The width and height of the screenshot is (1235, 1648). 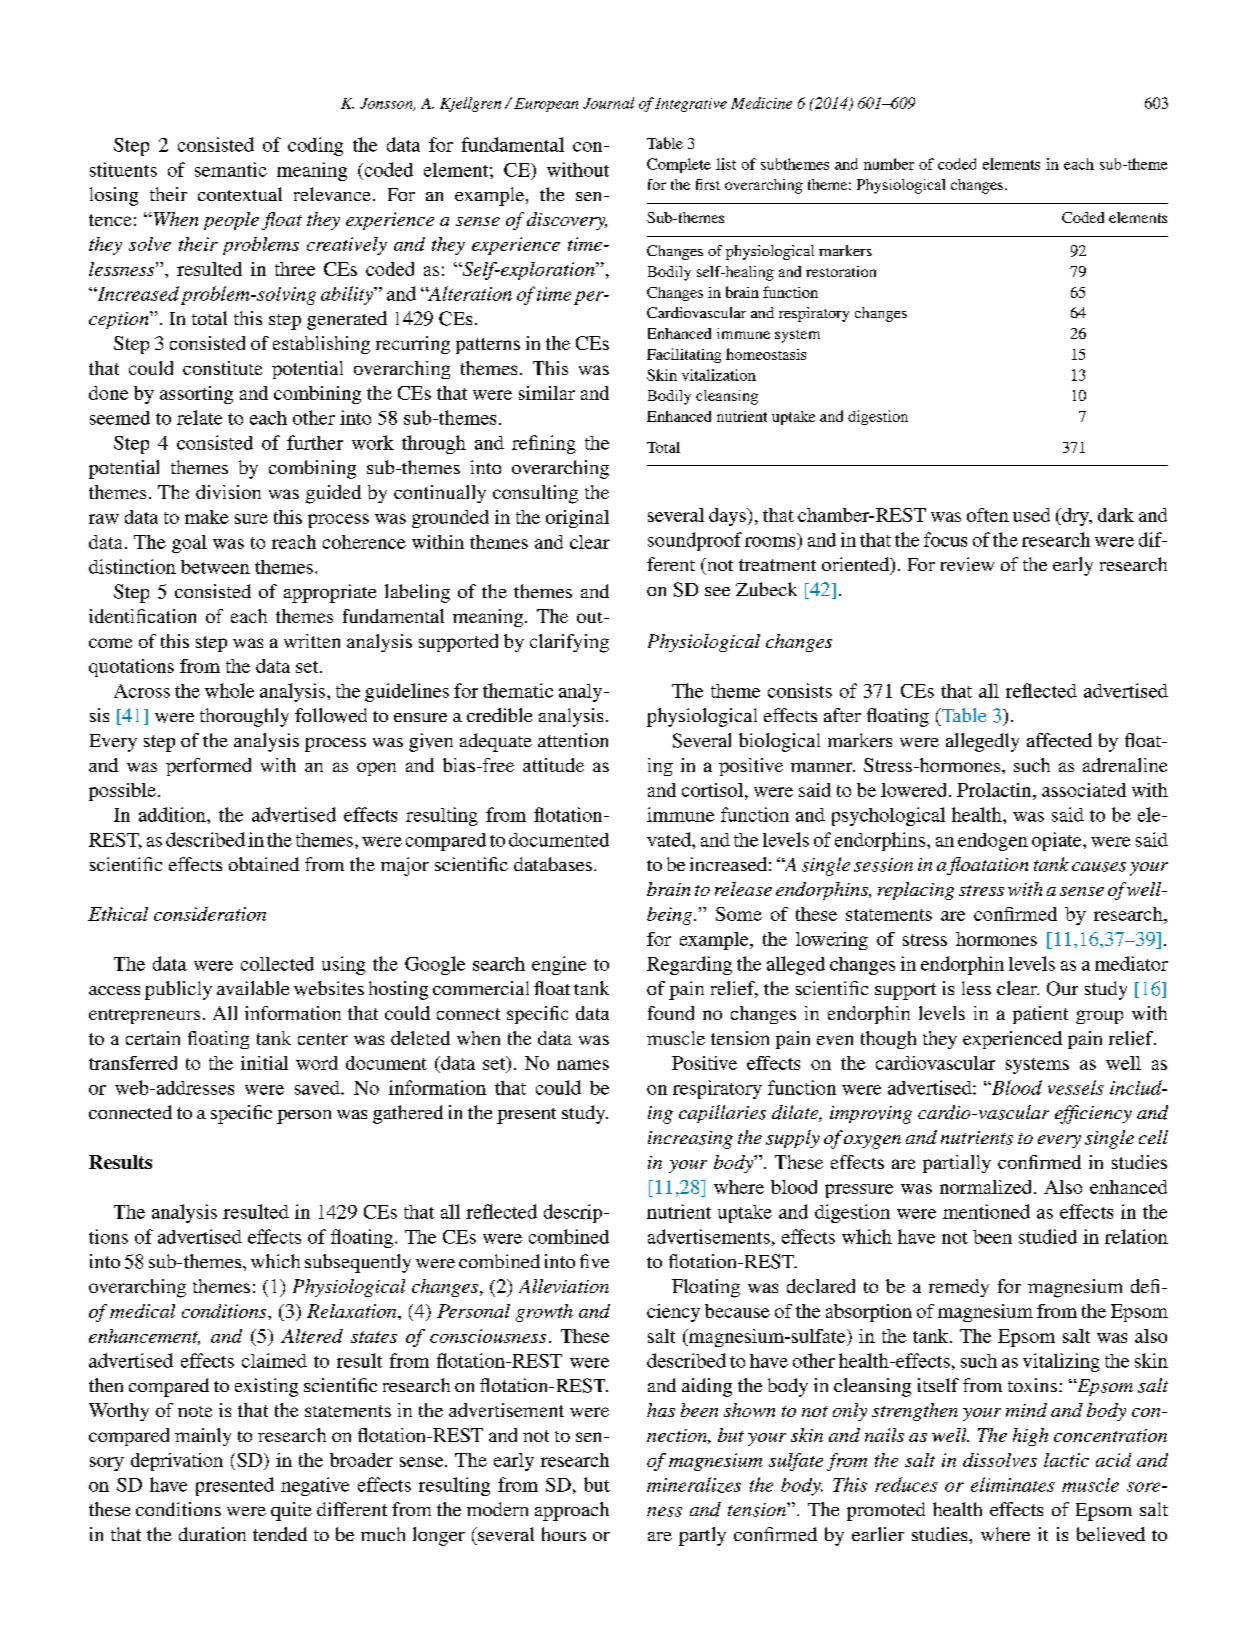 I want to click on initial, so click(x=264, y=1063).
